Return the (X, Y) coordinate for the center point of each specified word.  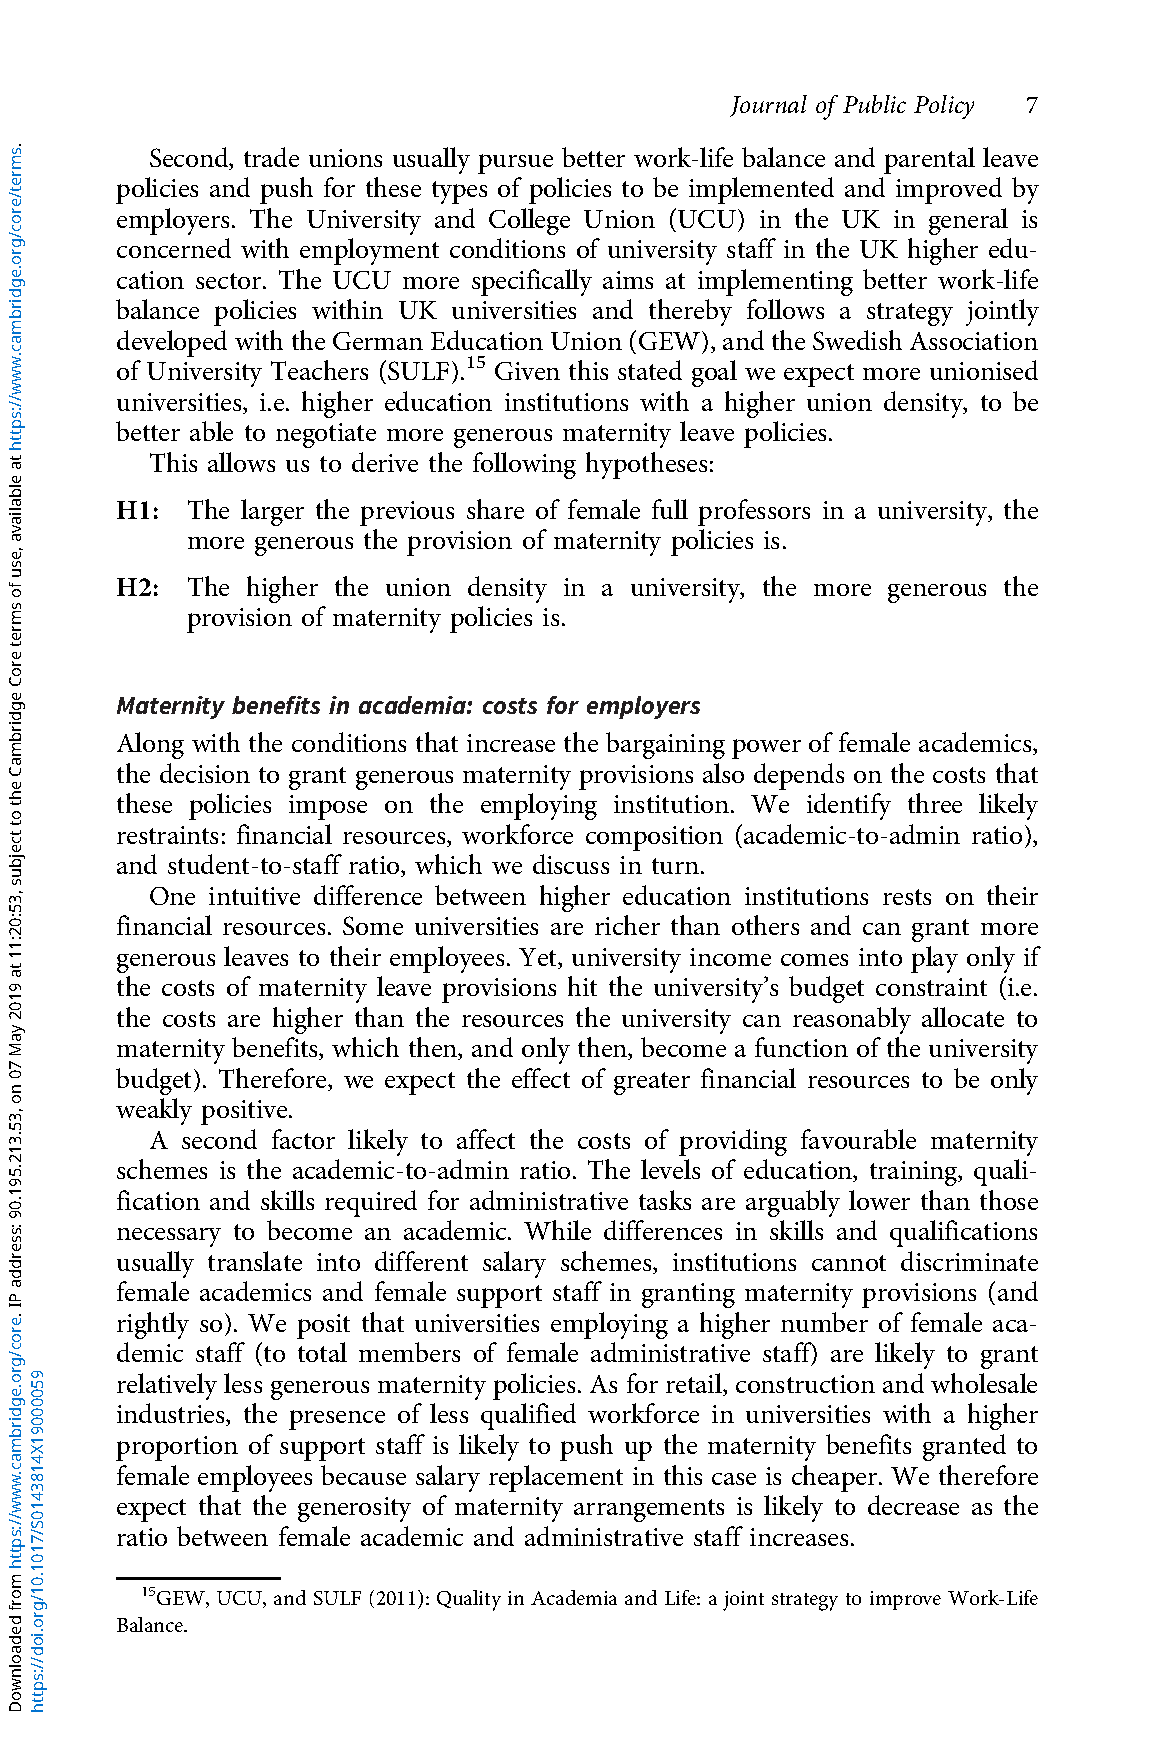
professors (754, 512)
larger (272, 512)
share (495, 509)
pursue (515, 164)
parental (929, 160)
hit (582, 986)
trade (271, 157)
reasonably (852, 1020)
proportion (177, 1448)
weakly (154, 1111)
